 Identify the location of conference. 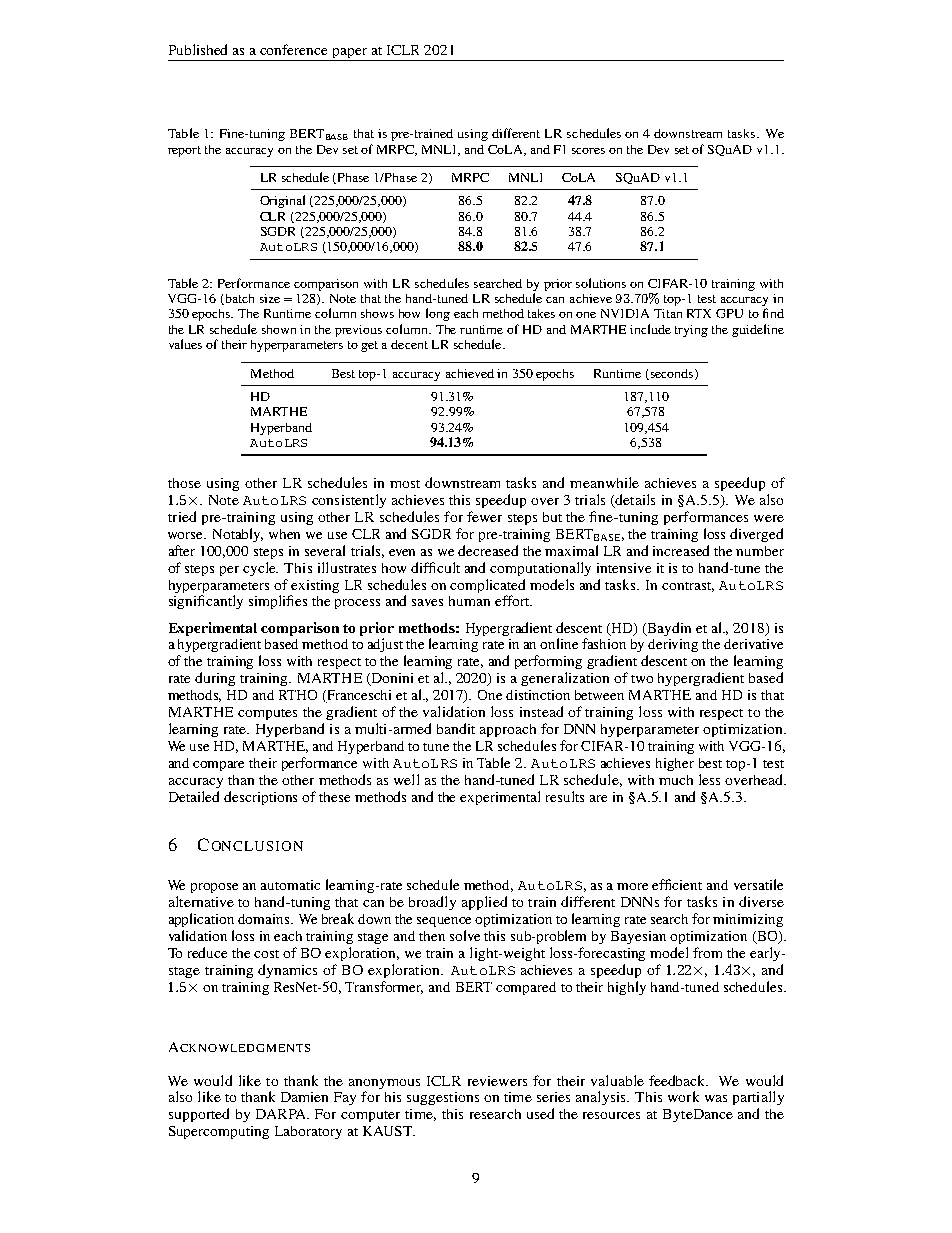
(293, 49).
